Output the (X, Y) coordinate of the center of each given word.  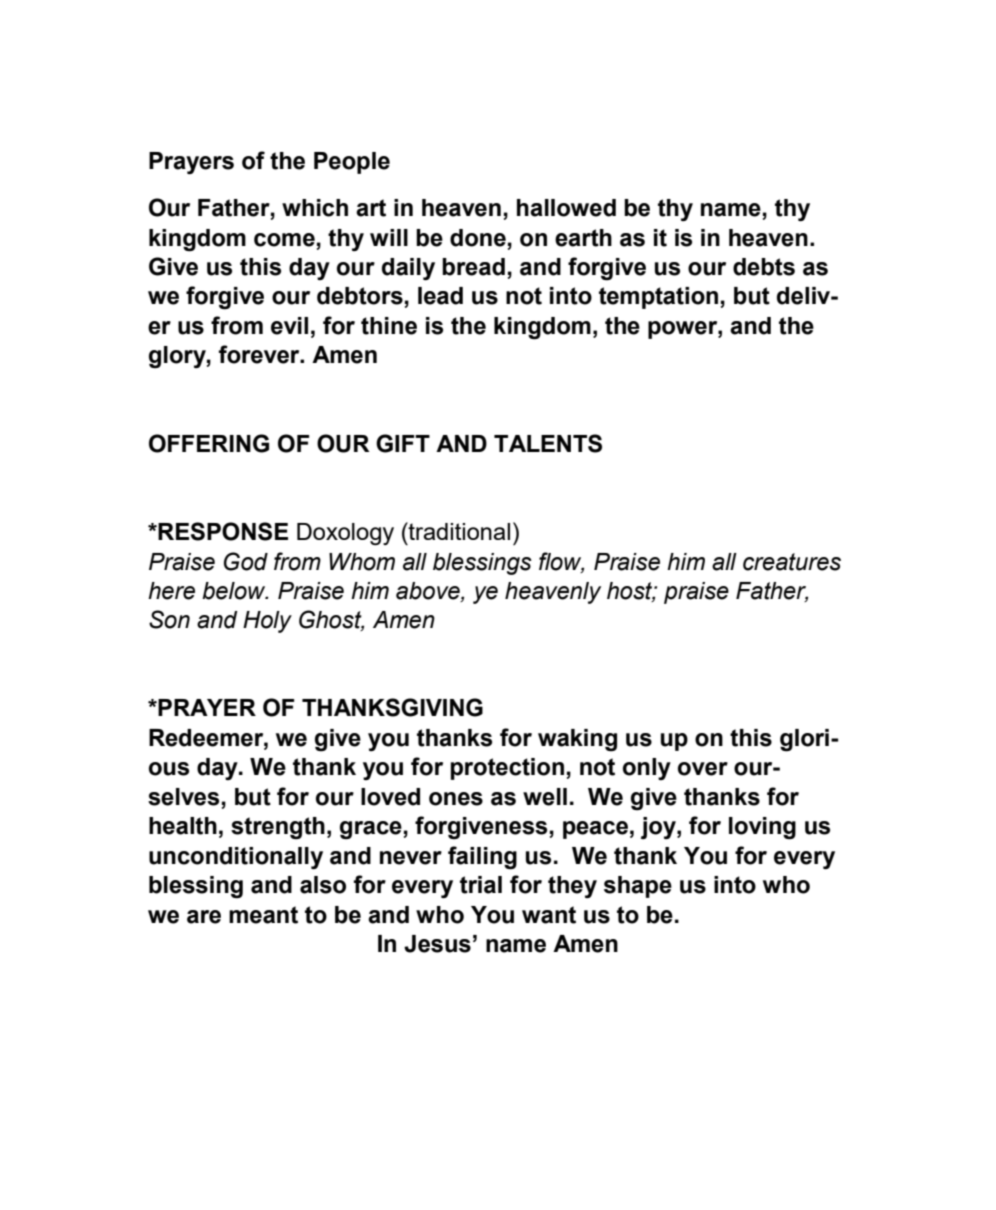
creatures (792, 562)
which (315, 208)
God (246, 561)
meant (263, 915)
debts (764, 267)
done (478, 238)
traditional (458, 531)
